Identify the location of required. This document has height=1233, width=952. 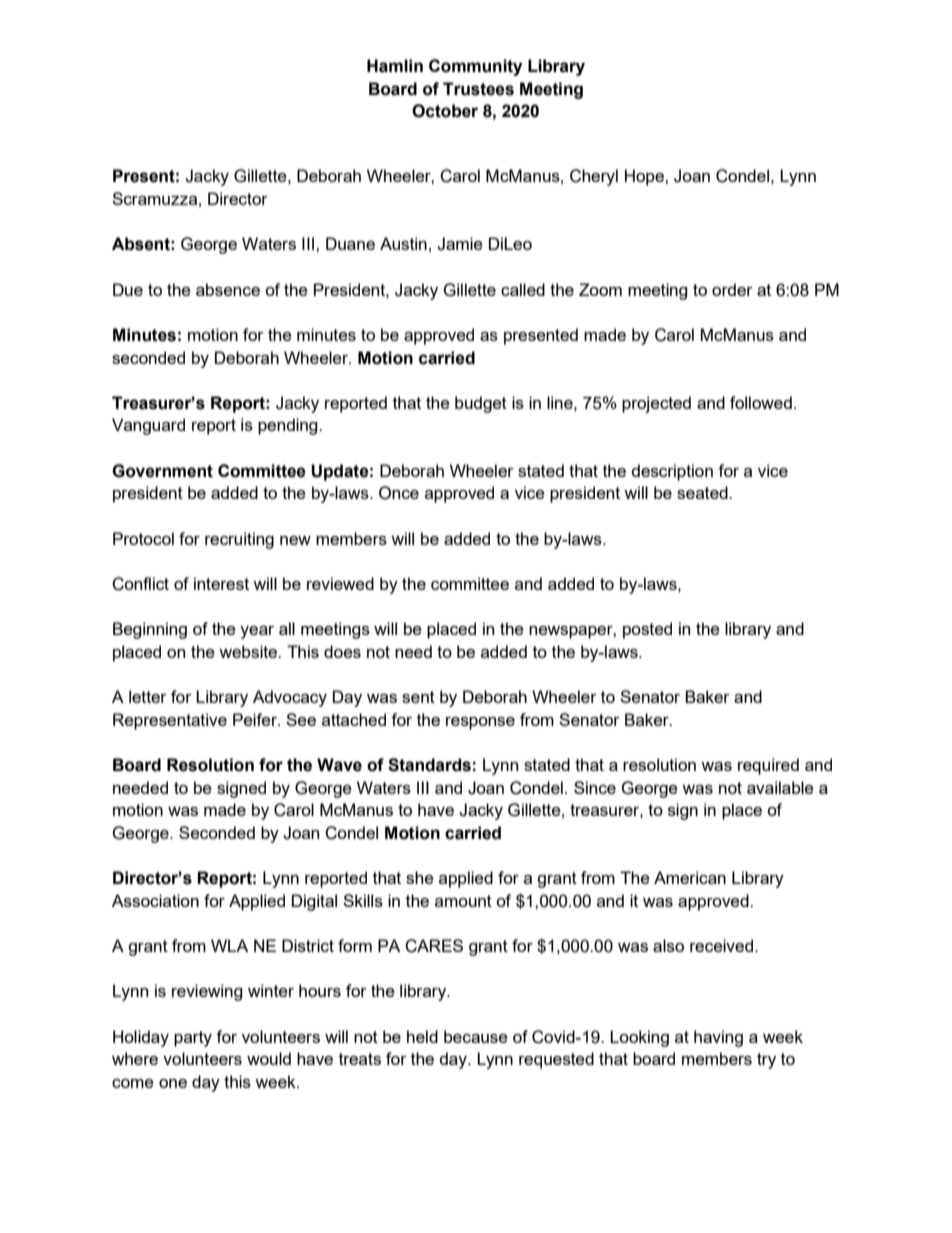
(768, 766).
